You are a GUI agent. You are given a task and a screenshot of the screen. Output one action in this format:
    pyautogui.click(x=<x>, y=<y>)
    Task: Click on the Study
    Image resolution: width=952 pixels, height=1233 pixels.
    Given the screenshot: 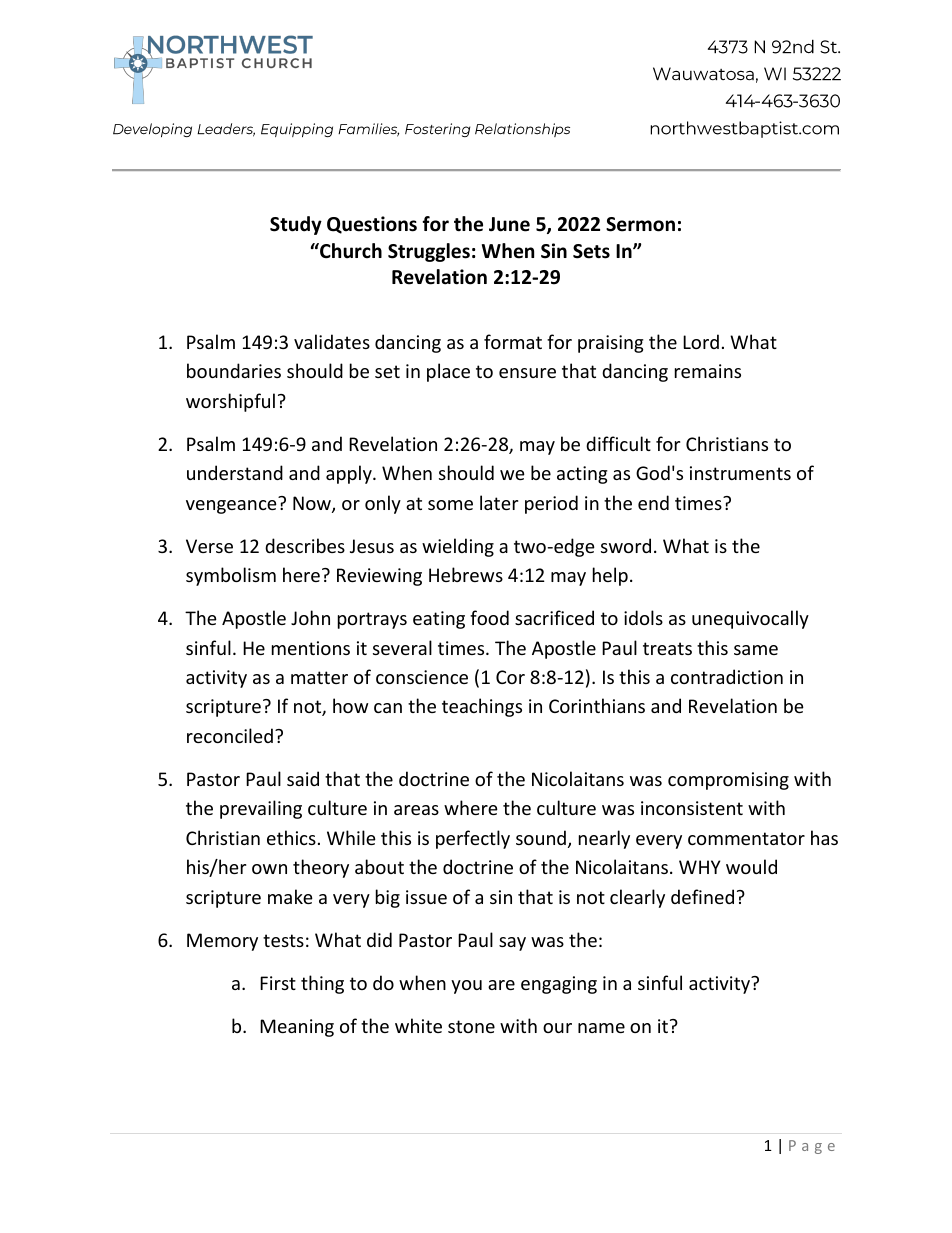 What is the action you would take?
    pyautogui.click(x=296, y=225)
